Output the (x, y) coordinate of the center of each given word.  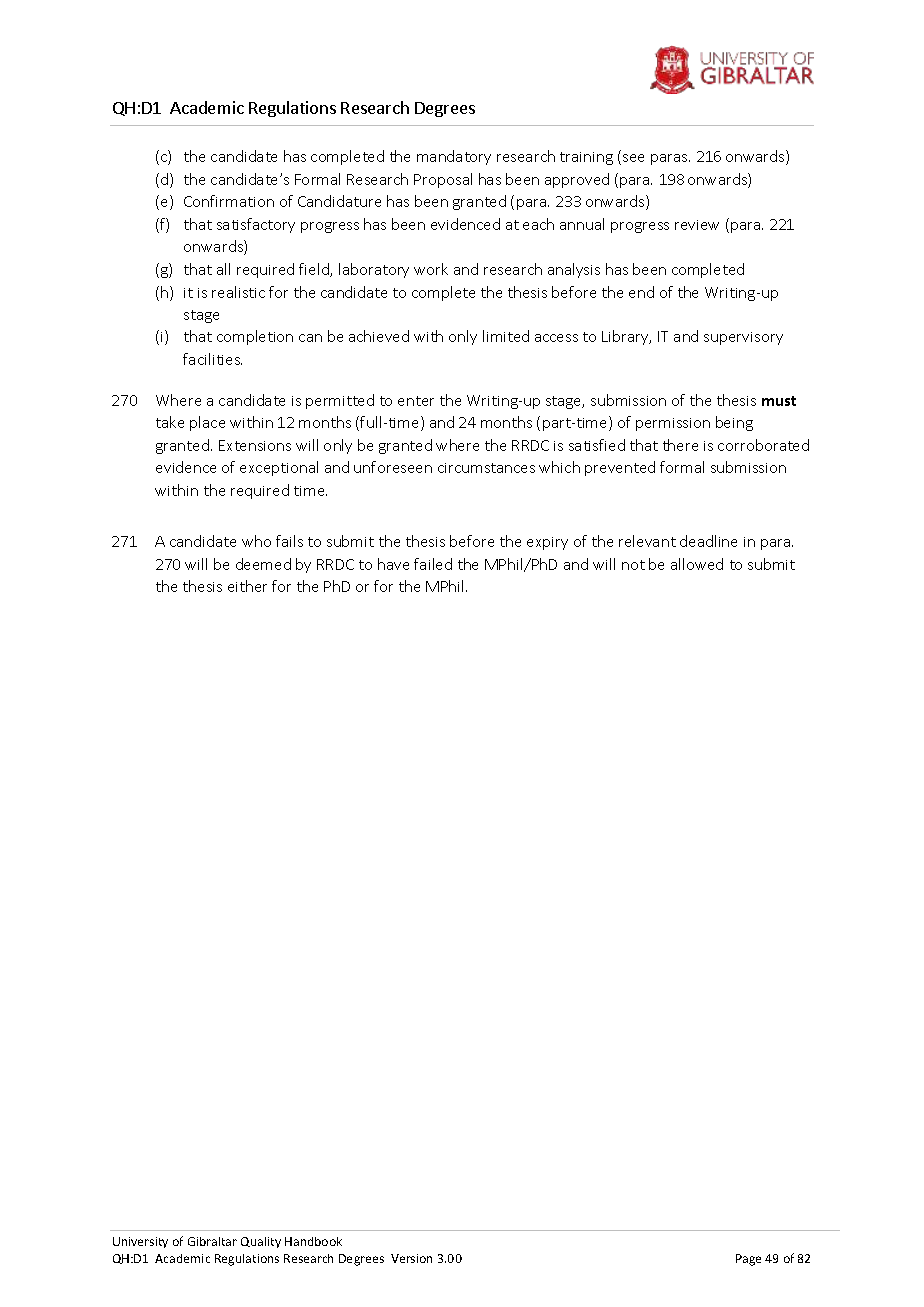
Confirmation (229, 201)
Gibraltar (212, 1241)
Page (748, 1260)
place (207, 423)
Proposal (443, 180)
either (247, 586)
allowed (697, 564)
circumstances (486, 468)
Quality (261, 1242)
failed (433, 564)
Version (411, 1258)
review (697, 225)
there (680, 445)
